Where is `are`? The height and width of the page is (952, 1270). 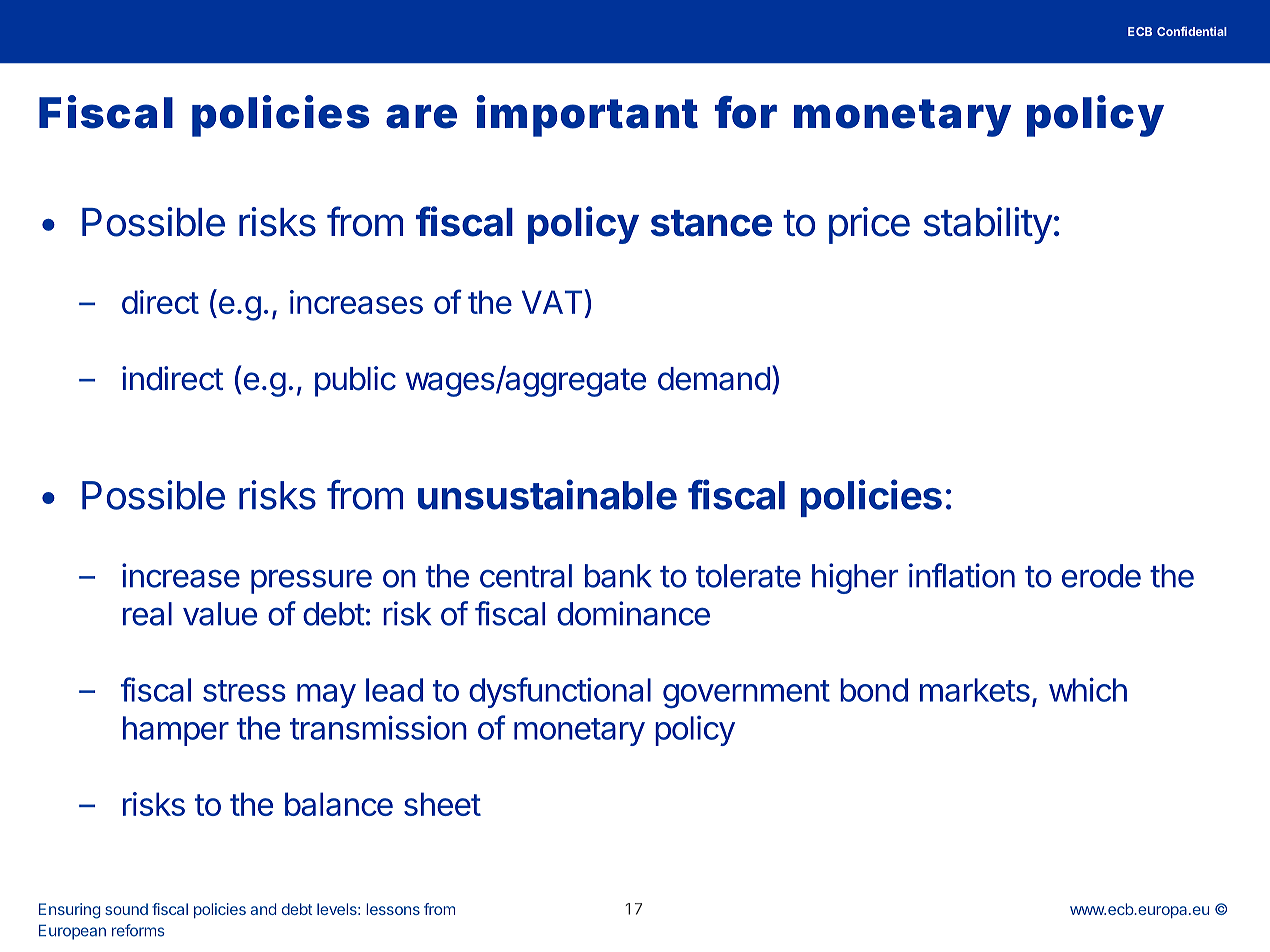
are is located at coordinates (421, 116).
